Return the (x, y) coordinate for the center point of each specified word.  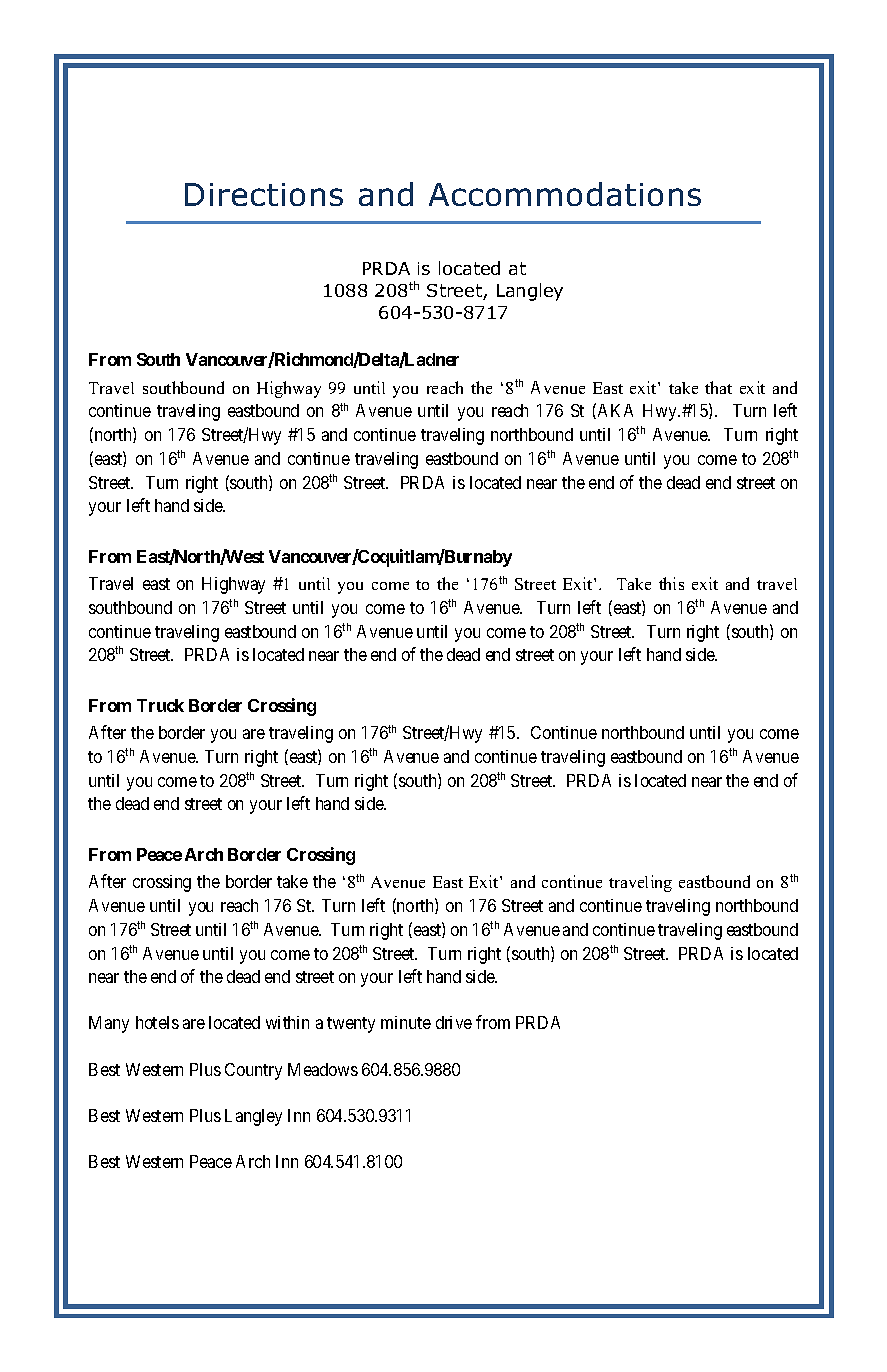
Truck (160, 705)
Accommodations (565, 194)
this (671, 583)
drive (454, 1022)
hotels (157, 1022)
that (718, 387)
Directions (264, 194)
